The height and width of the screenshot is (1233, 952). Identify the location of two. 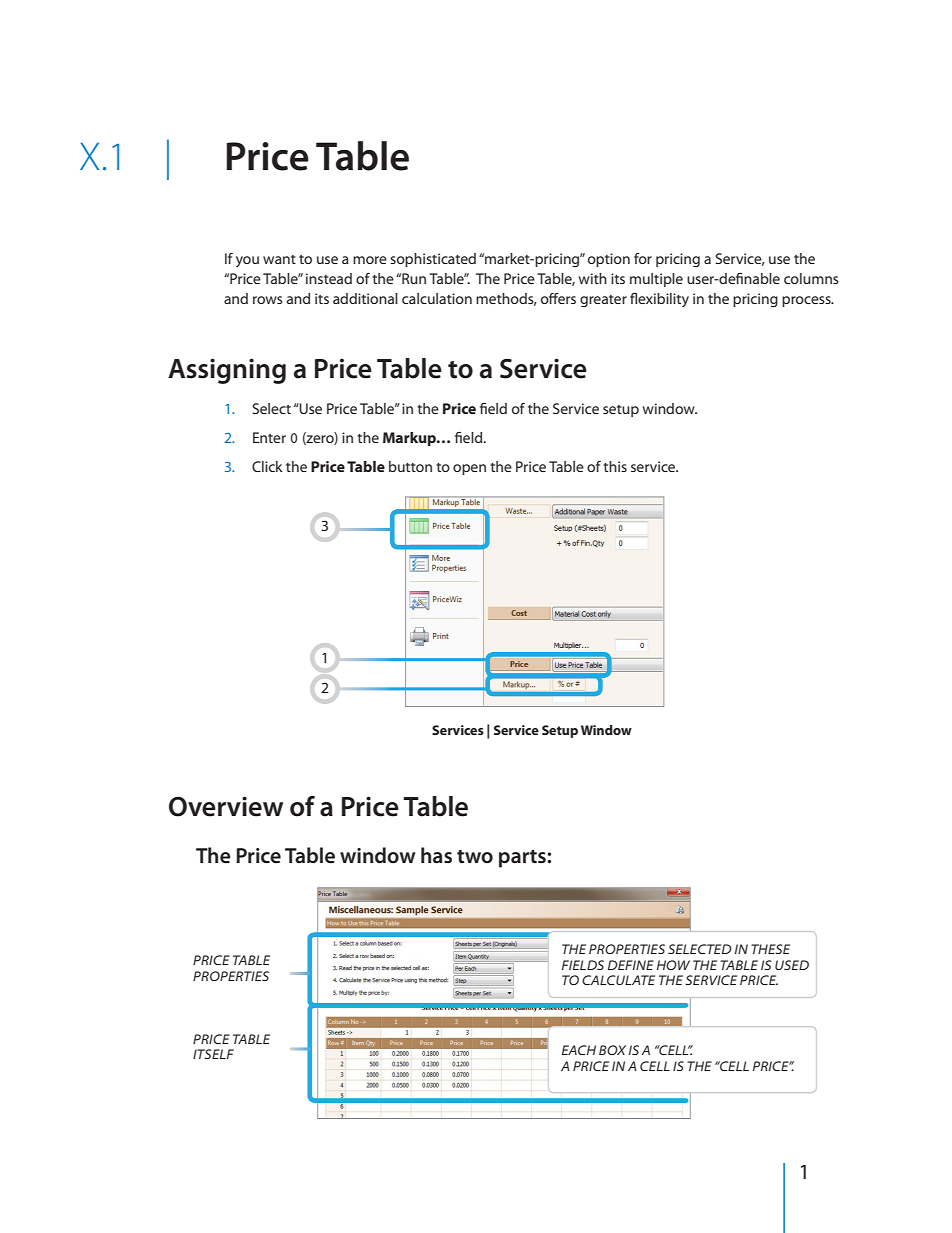
(475, 857).
